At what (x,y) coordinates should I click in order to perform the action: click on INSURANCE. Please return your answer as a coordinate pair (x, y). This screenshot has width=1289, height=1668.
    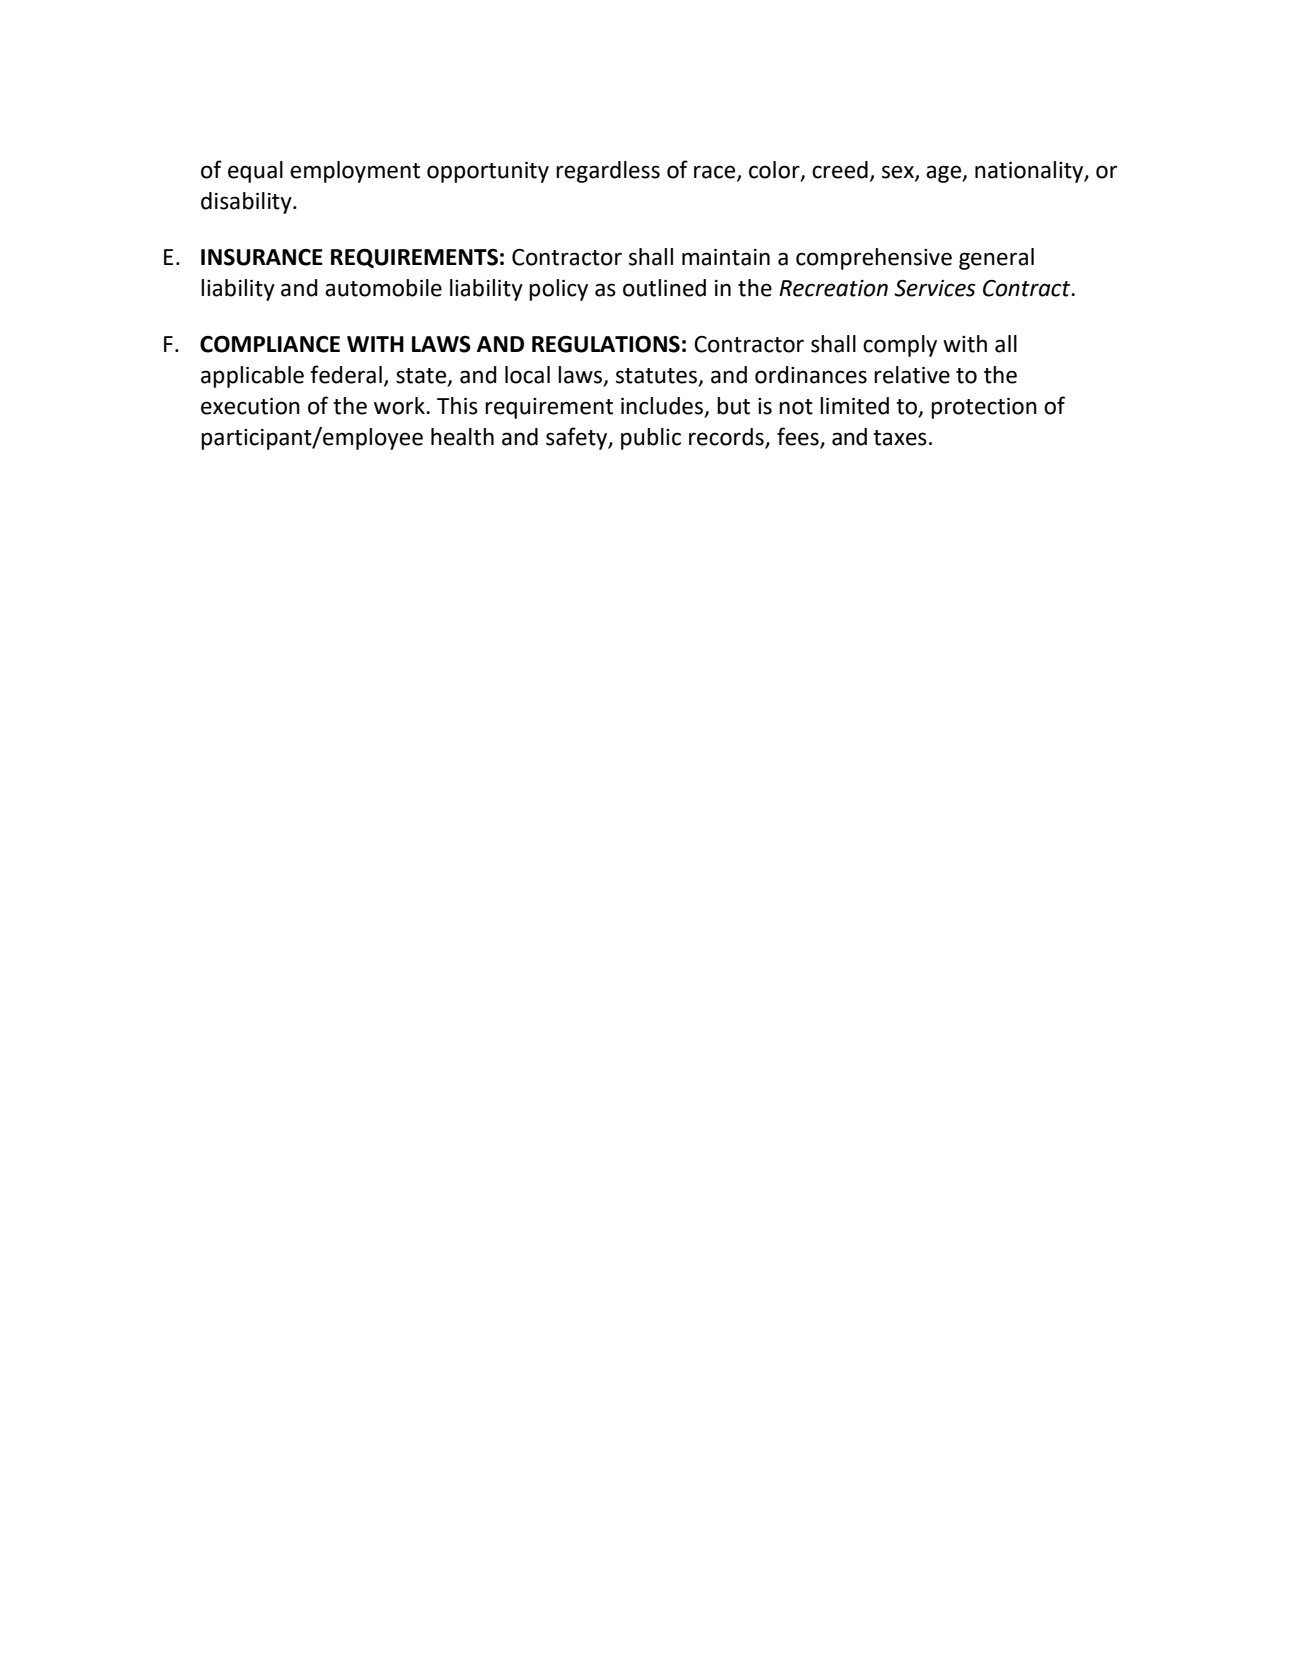
    Looking at the image, I should click on (262, 257).
